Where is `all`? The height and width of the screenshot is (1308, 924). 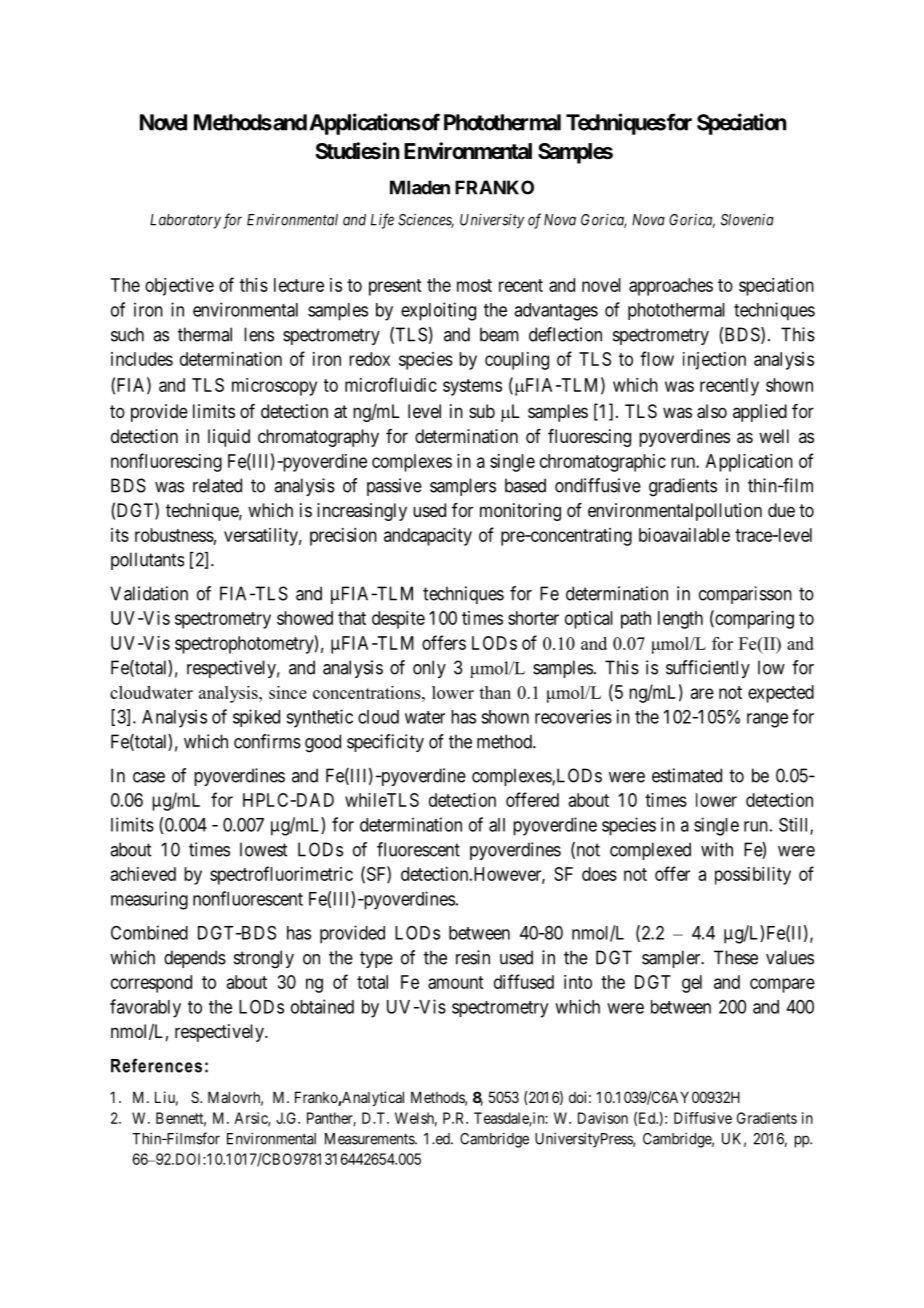 all is located at coordinates (497, 825).
